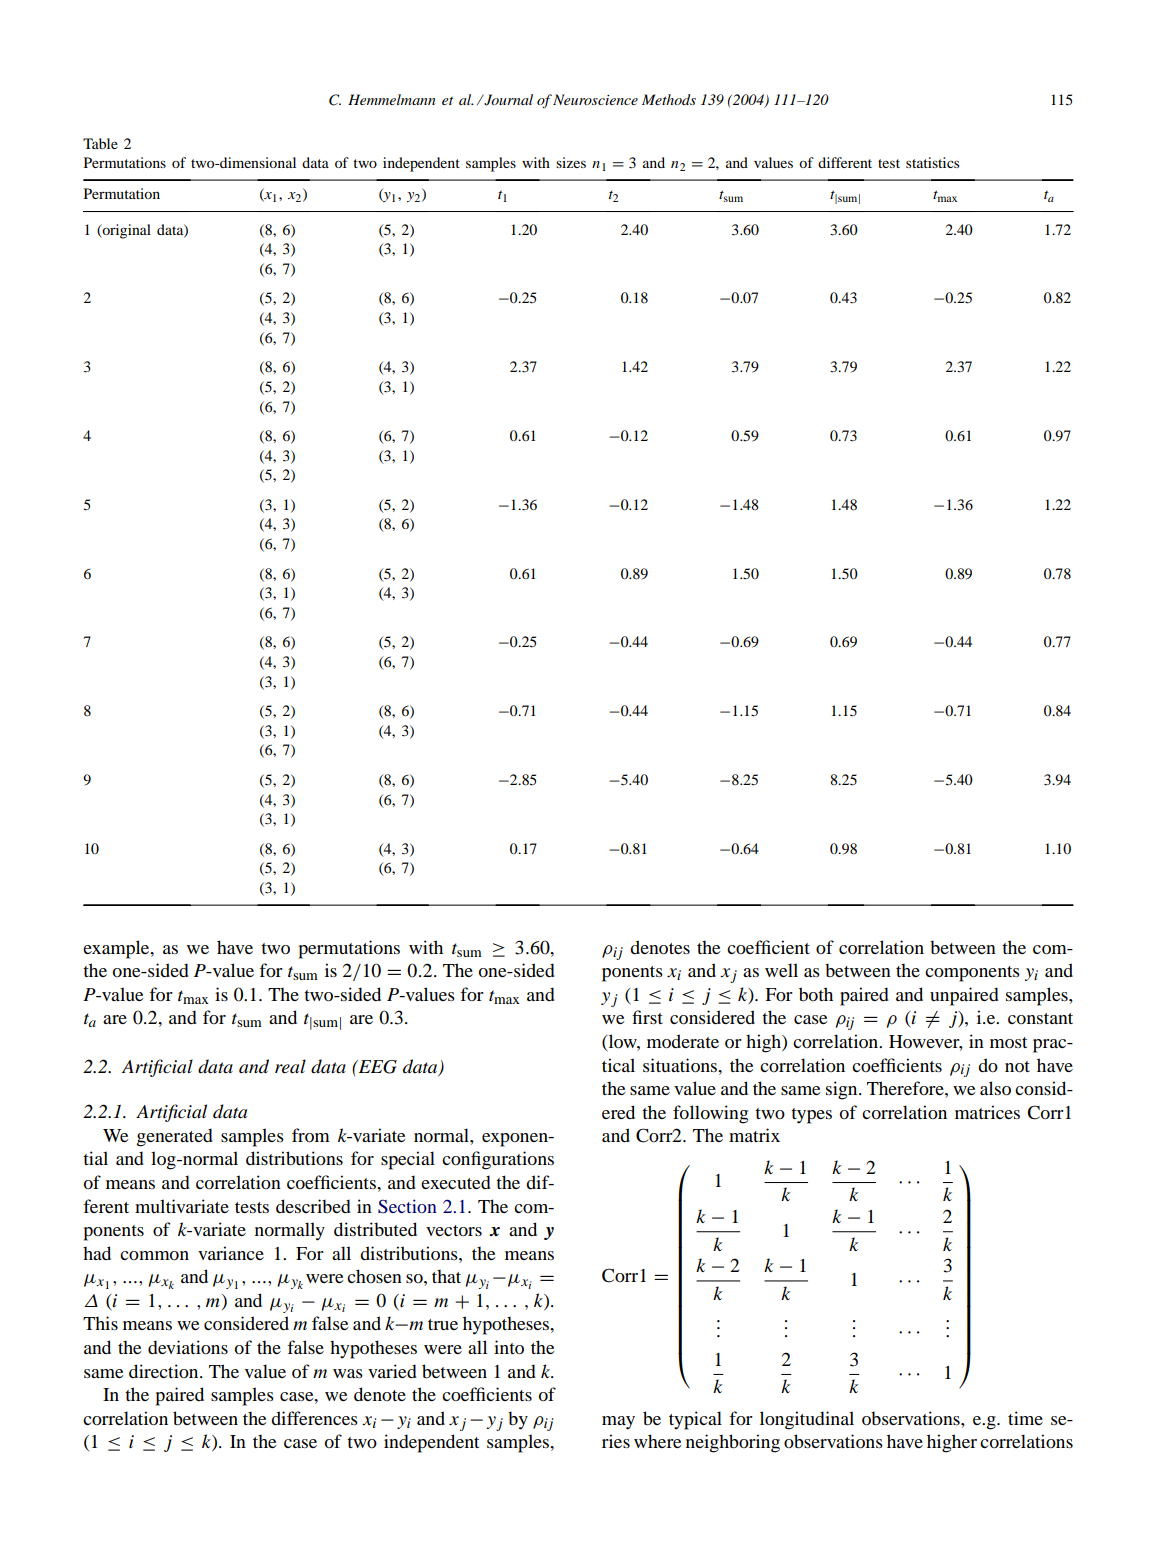  What do you see at coordinates (932, 162) in the screenshot?
I see `statistics` at bounding box center [932, 162].
